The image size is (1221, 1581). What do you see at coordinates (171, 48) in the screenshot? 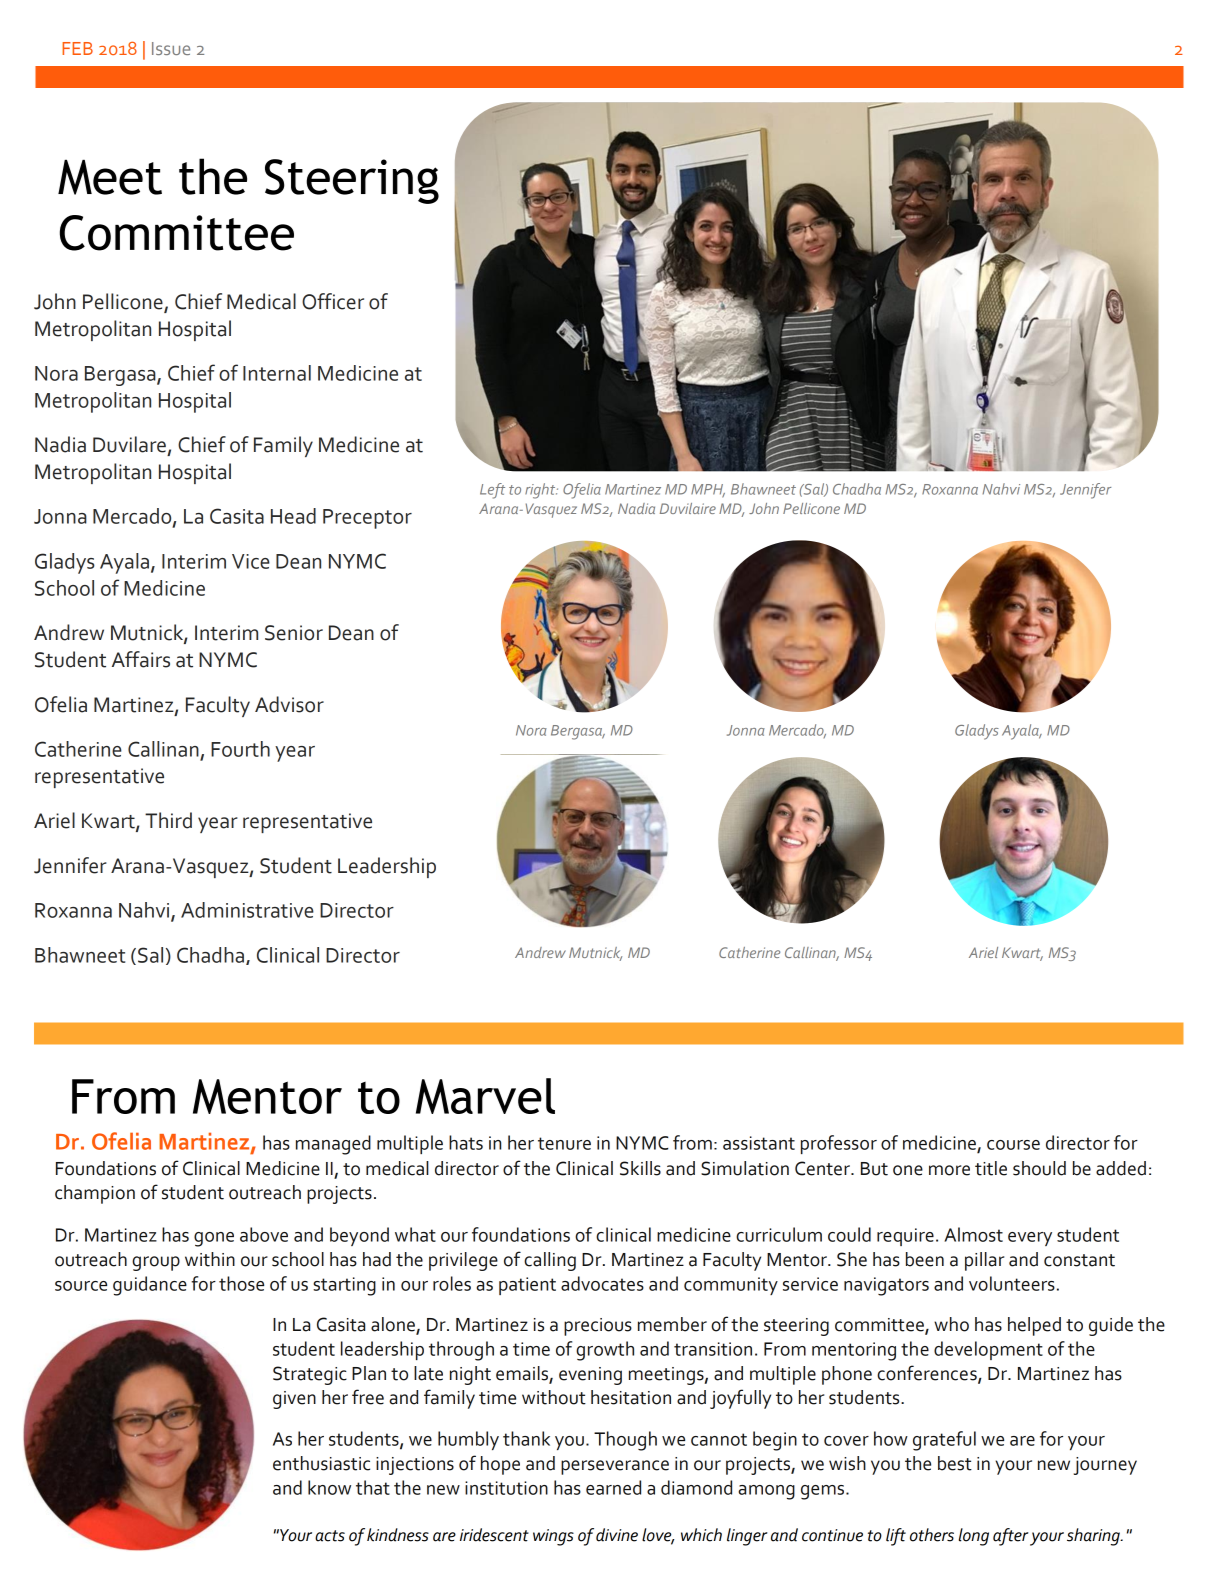
I see `Issue` at bounding box center [171, 48].
